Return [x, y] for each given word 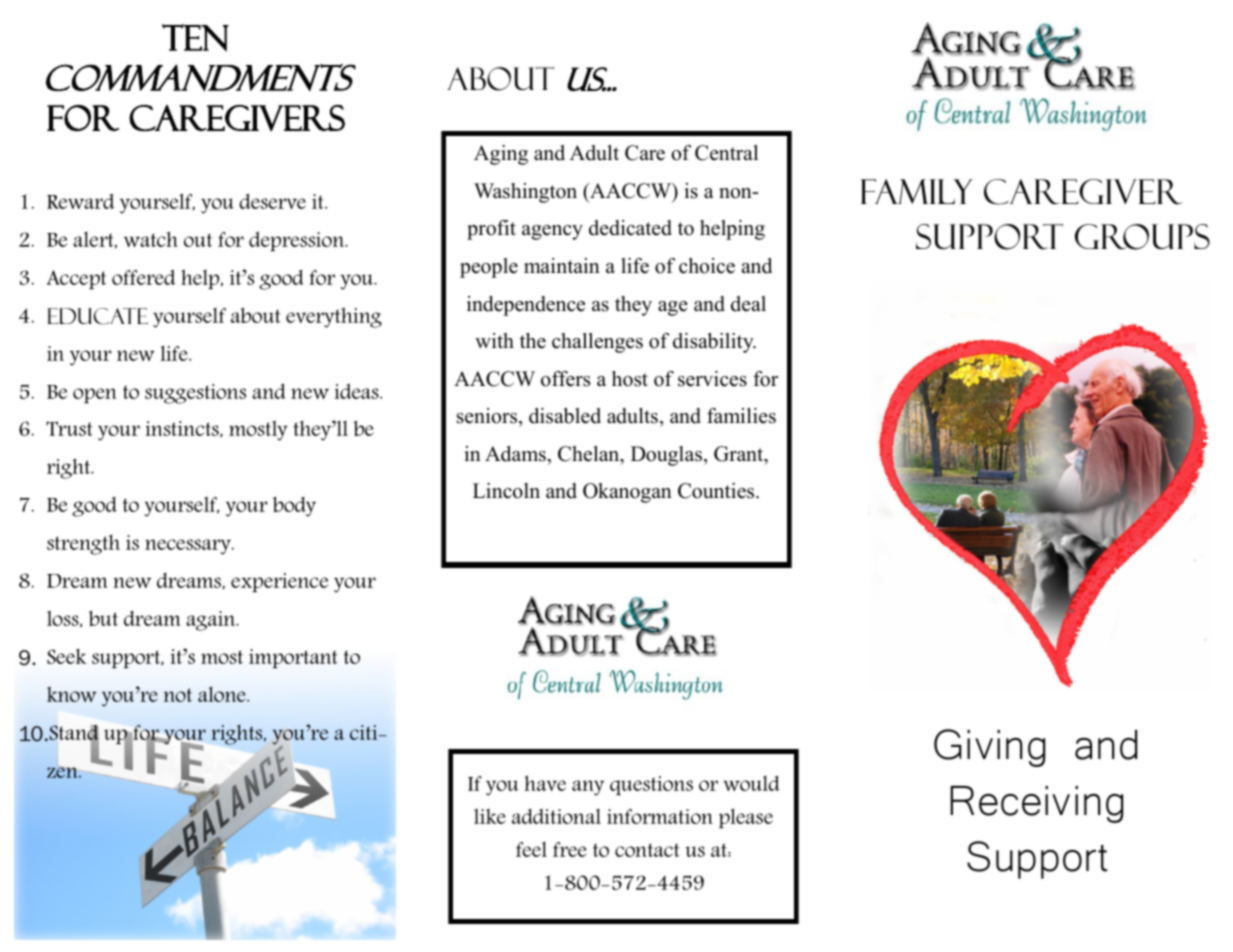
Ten [195, 38]
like [490, 816]
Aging [501, 155]
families [741, 416]
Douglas [668, 456]
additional [556, 816]
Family [917, 191]
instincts [183, 429]
